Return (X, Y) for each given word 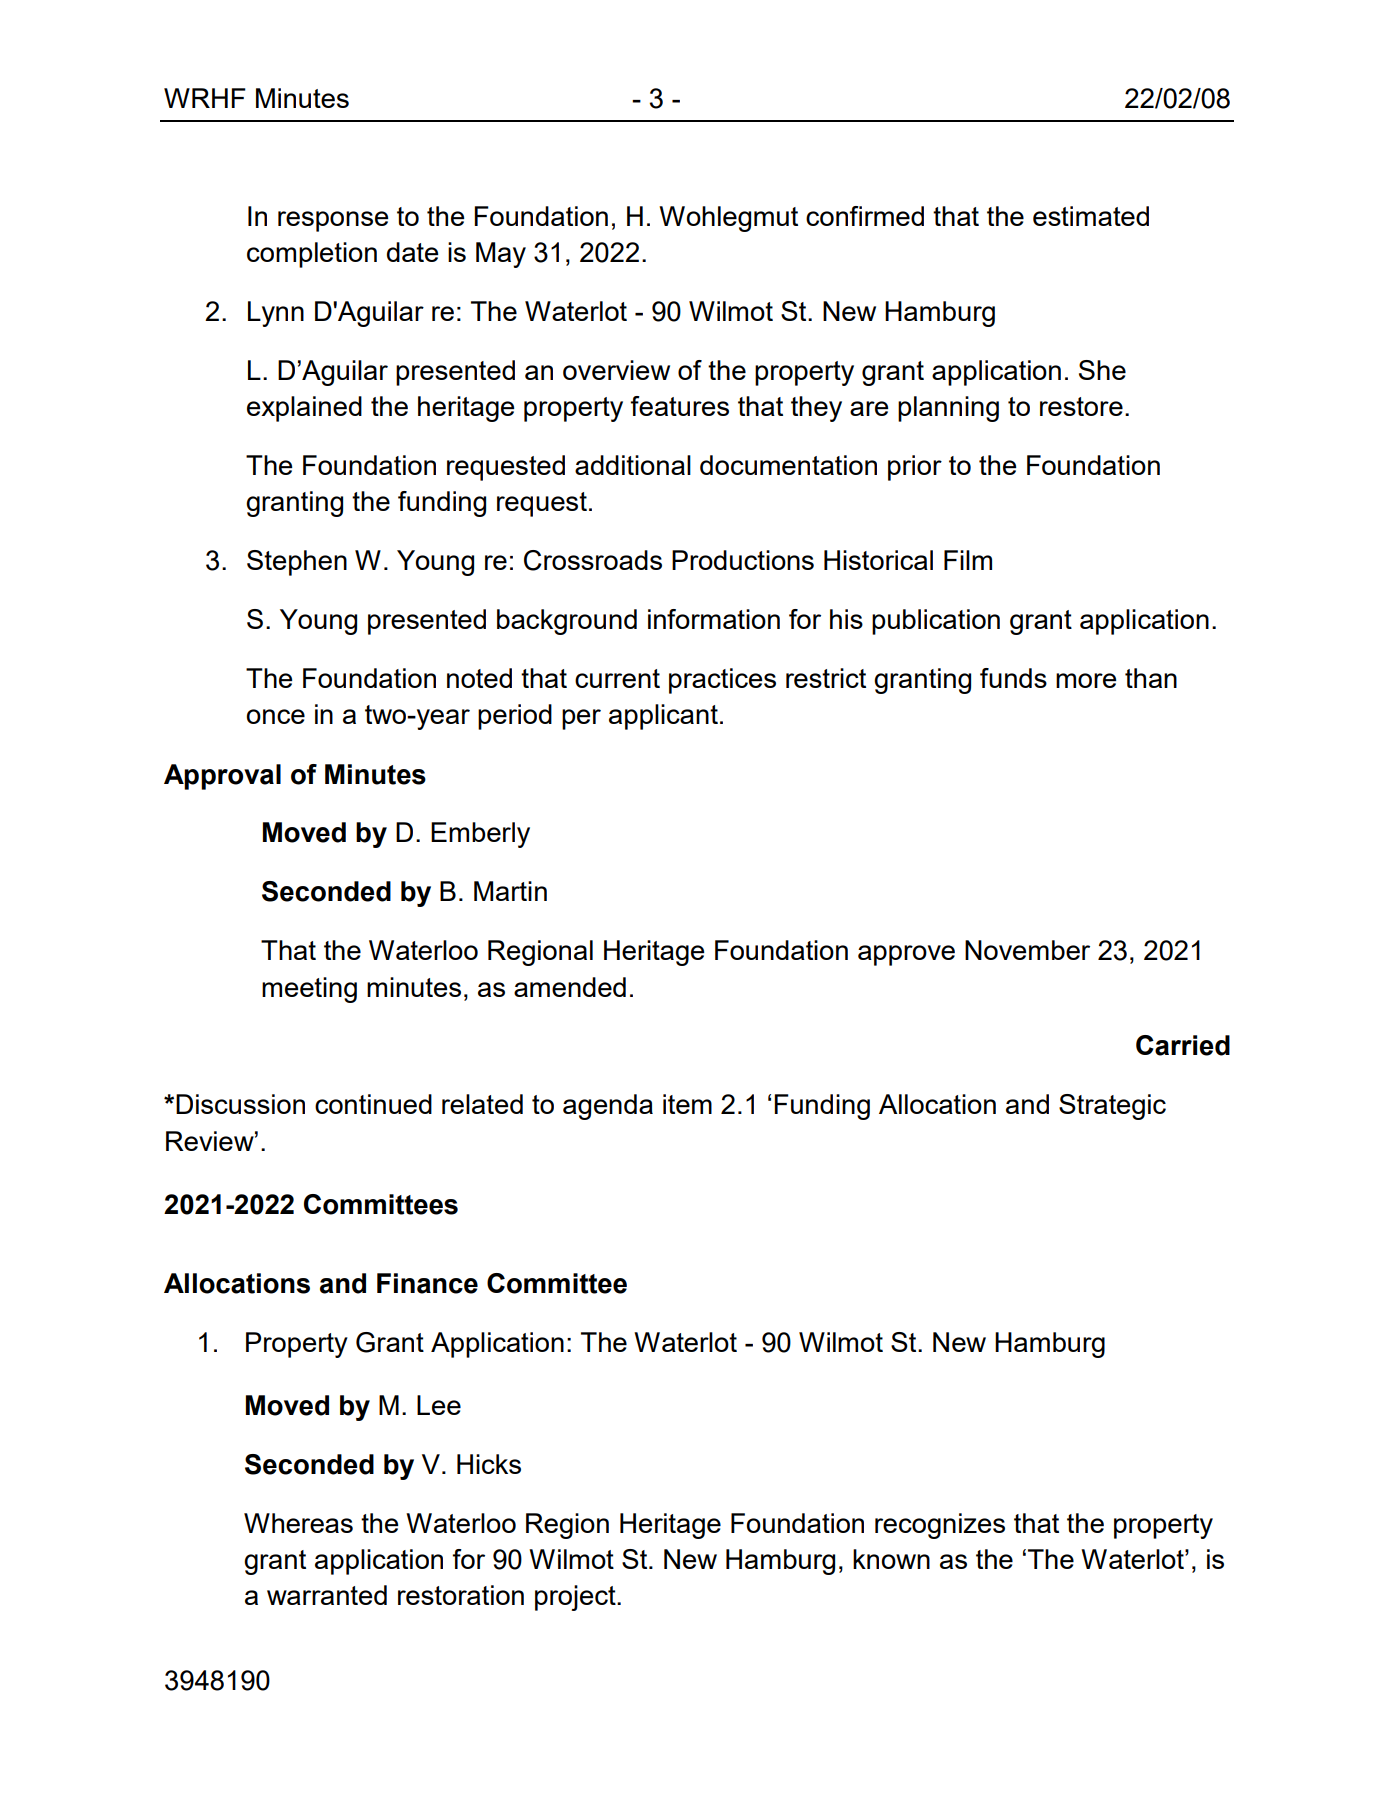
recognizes (940, 1526)
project (576, 1598)
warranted (327, 1595)
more (1086, 680)
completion (312, 255)
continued (373, 1104)
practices (722, 681)
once (275, 716)
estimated (1091, 216)
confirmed (865, 216)
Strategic (1112, 1107)
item (687, 1104)
